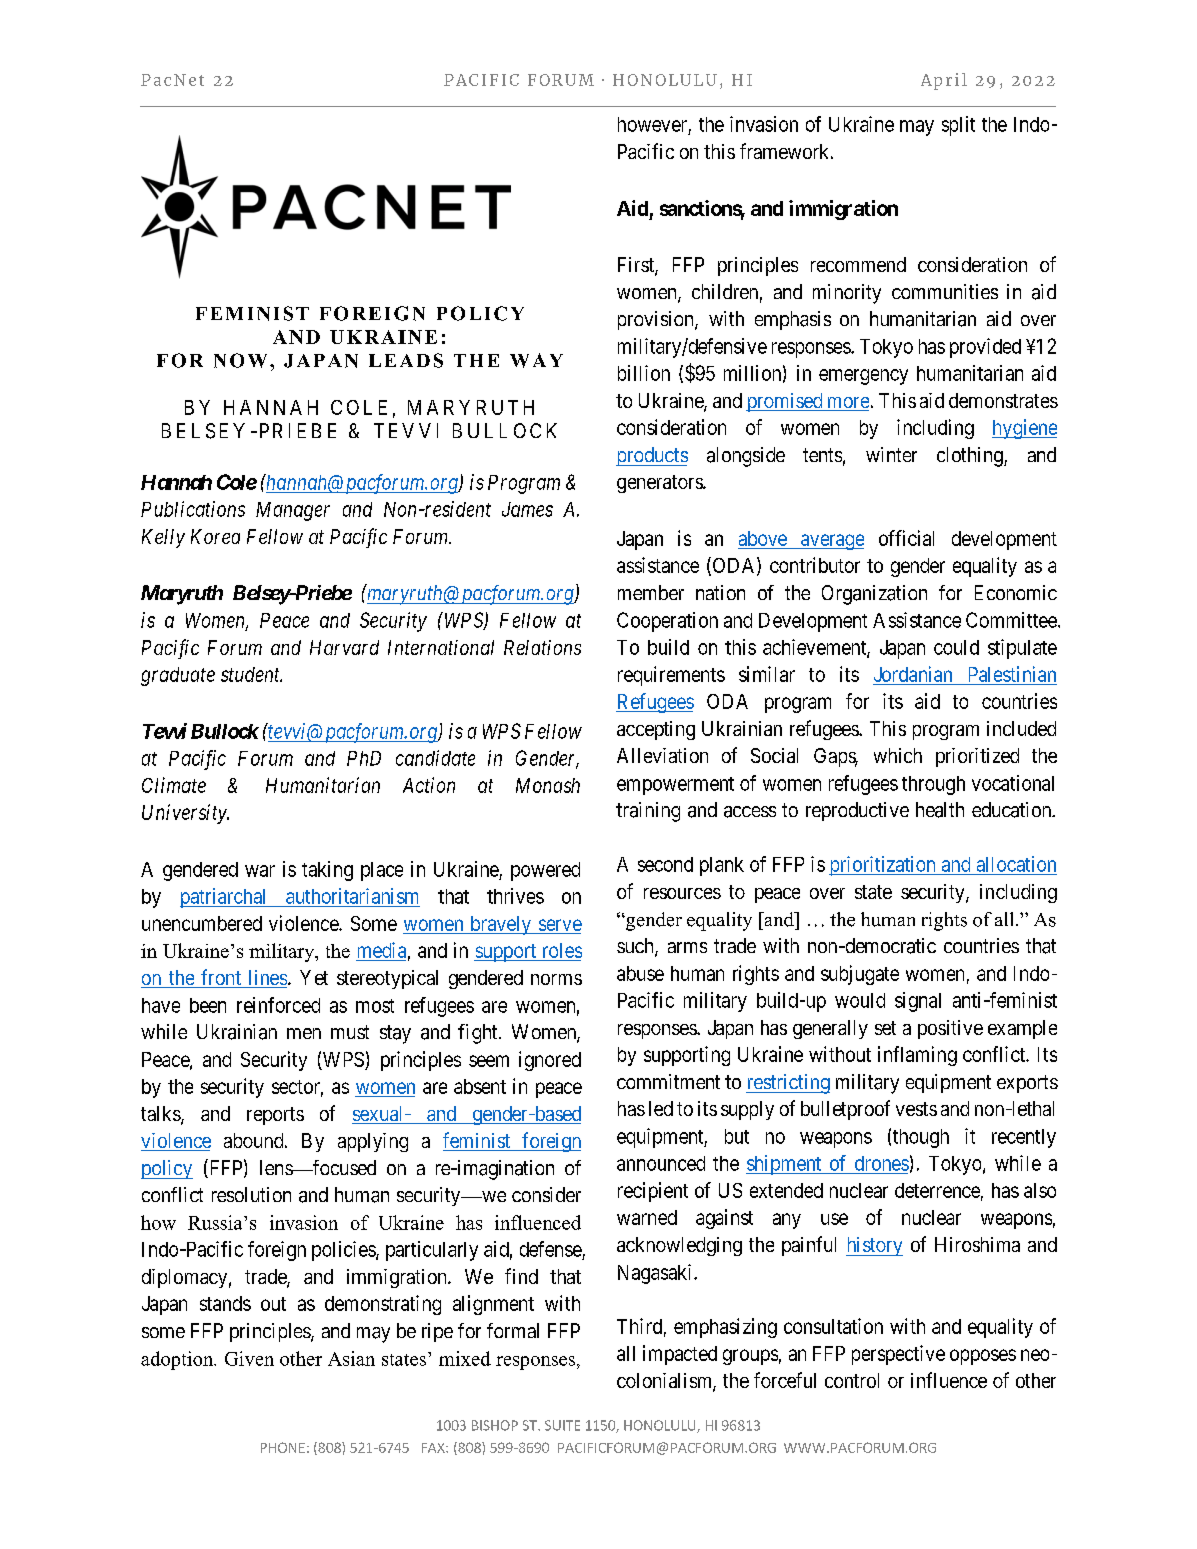 The width and height of the image is (1197, 1549). Describe the element at coordinates (637, 266) in the image. I see `First` at that location.
